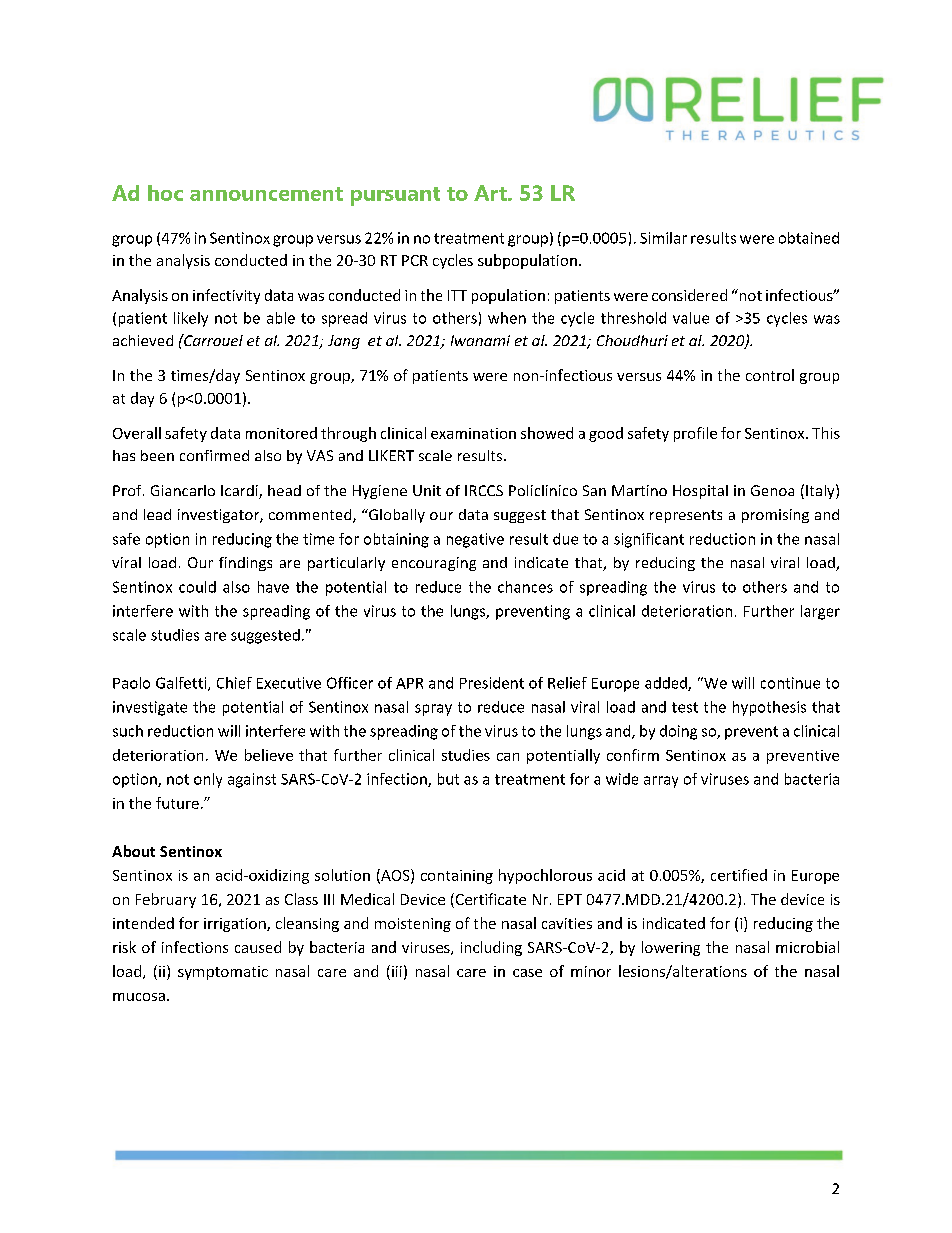 Image resolution: width=952 pixels, height=1233 pixels. I want to click on Giancarlo, so click(183, 490).
